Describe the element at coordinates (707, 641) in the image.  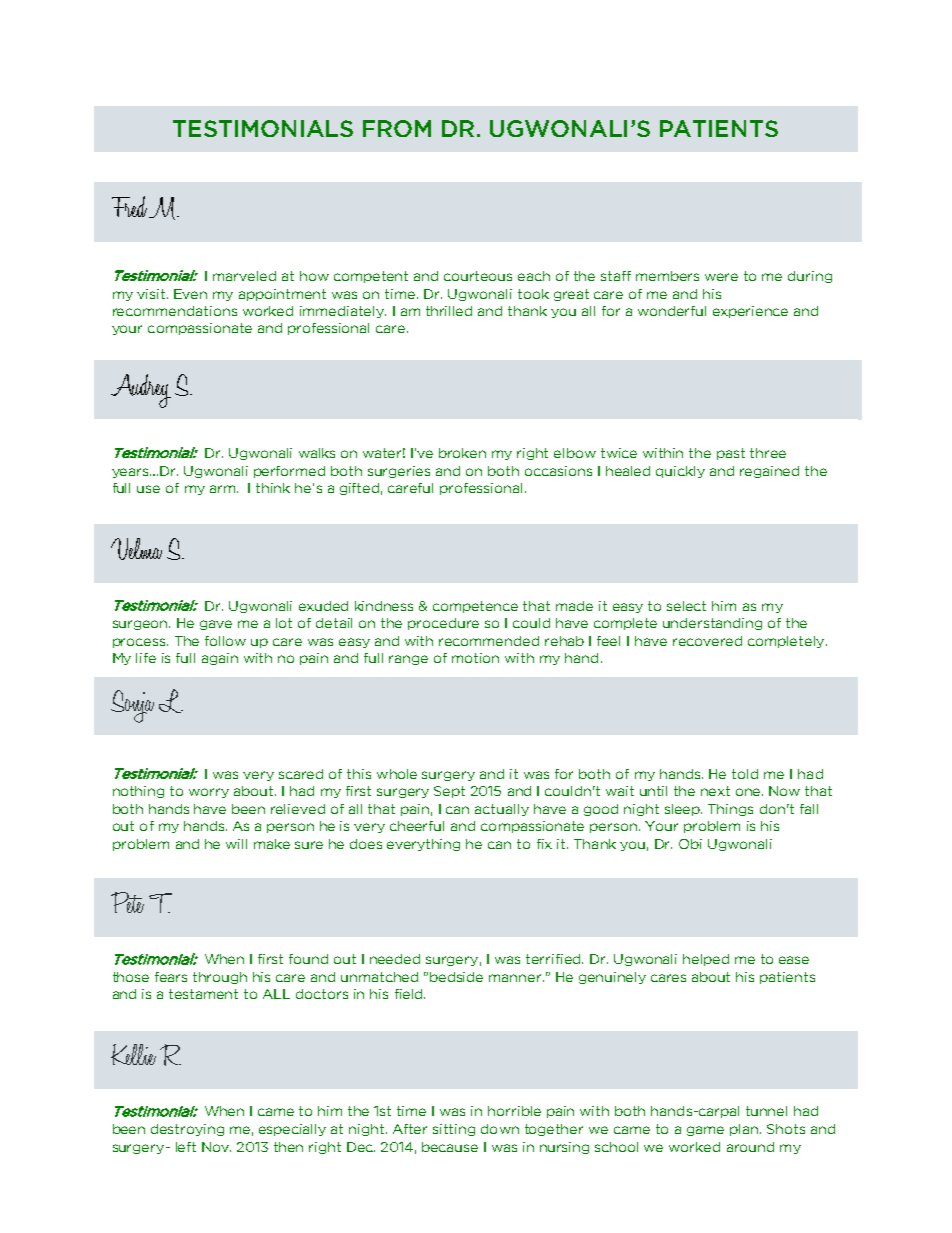
I see `recovered` at that location.
